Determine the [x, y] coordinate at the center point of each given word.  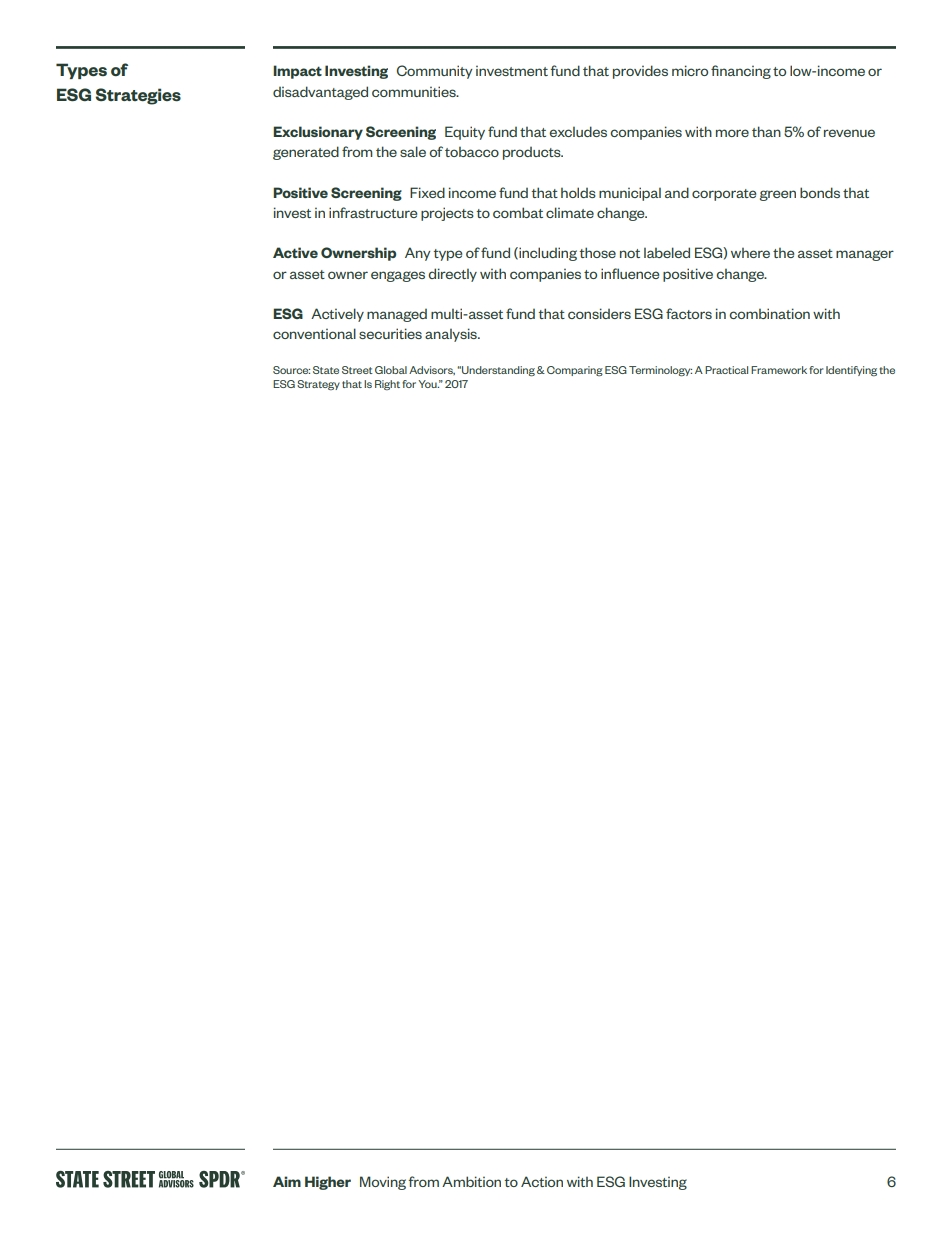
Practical [726, 370]
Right [387, 385]
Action [542, 1181]
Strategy [318, 385]
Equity [465, 133]
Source [291, 370]
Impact [297, 72]
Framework [779, 370]
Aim [287, 1181]
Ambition [471, 1181]
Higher [328, 1183]
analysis [452, 335]
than [766, 131]
